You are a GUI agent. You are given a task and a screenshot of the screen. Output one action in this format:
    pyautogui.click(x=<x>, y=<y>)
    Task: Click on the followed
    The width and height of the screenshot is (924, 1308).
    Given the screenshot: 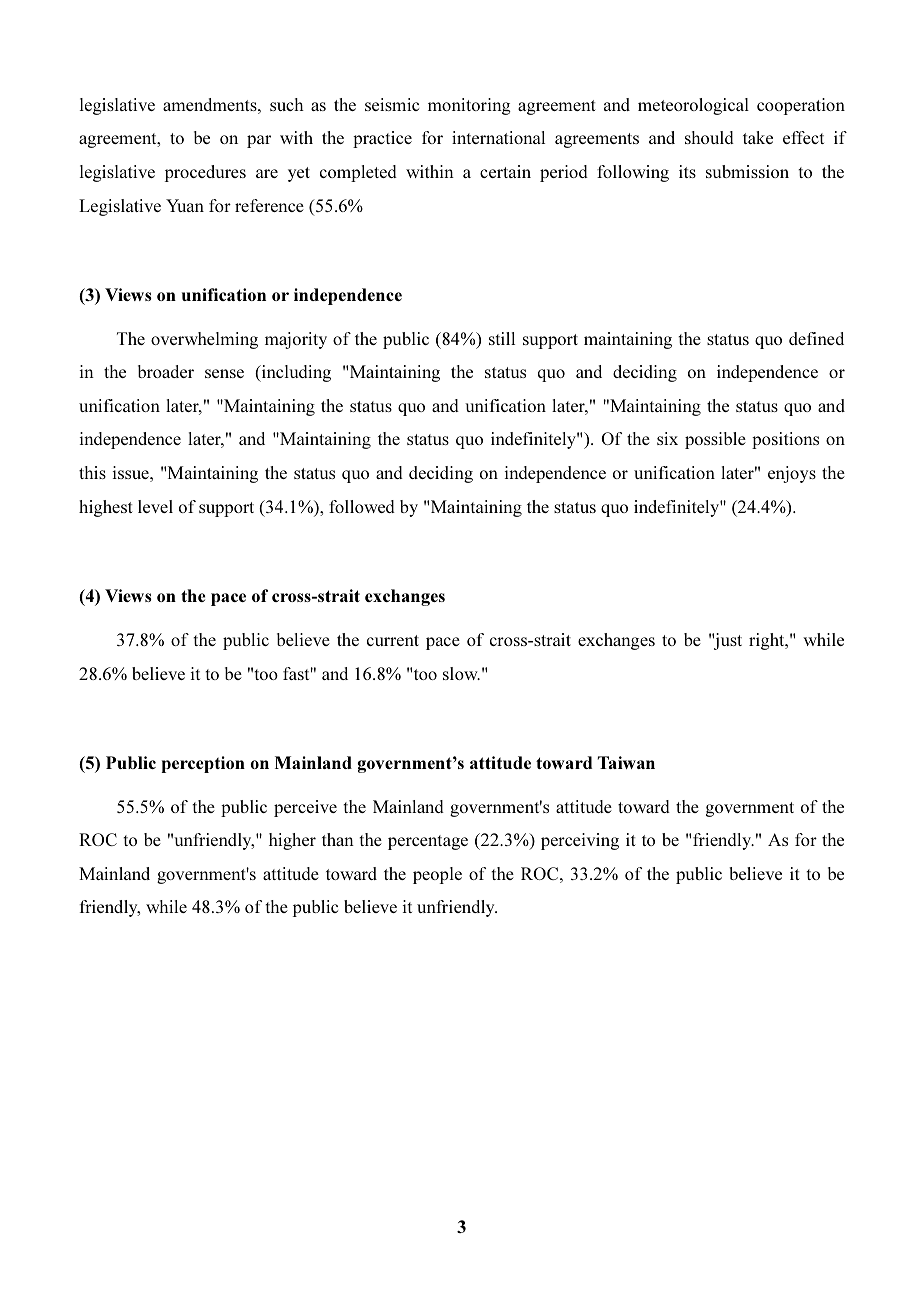 What is the action you would take?
    pyautogui.click(x=362, y=506)
